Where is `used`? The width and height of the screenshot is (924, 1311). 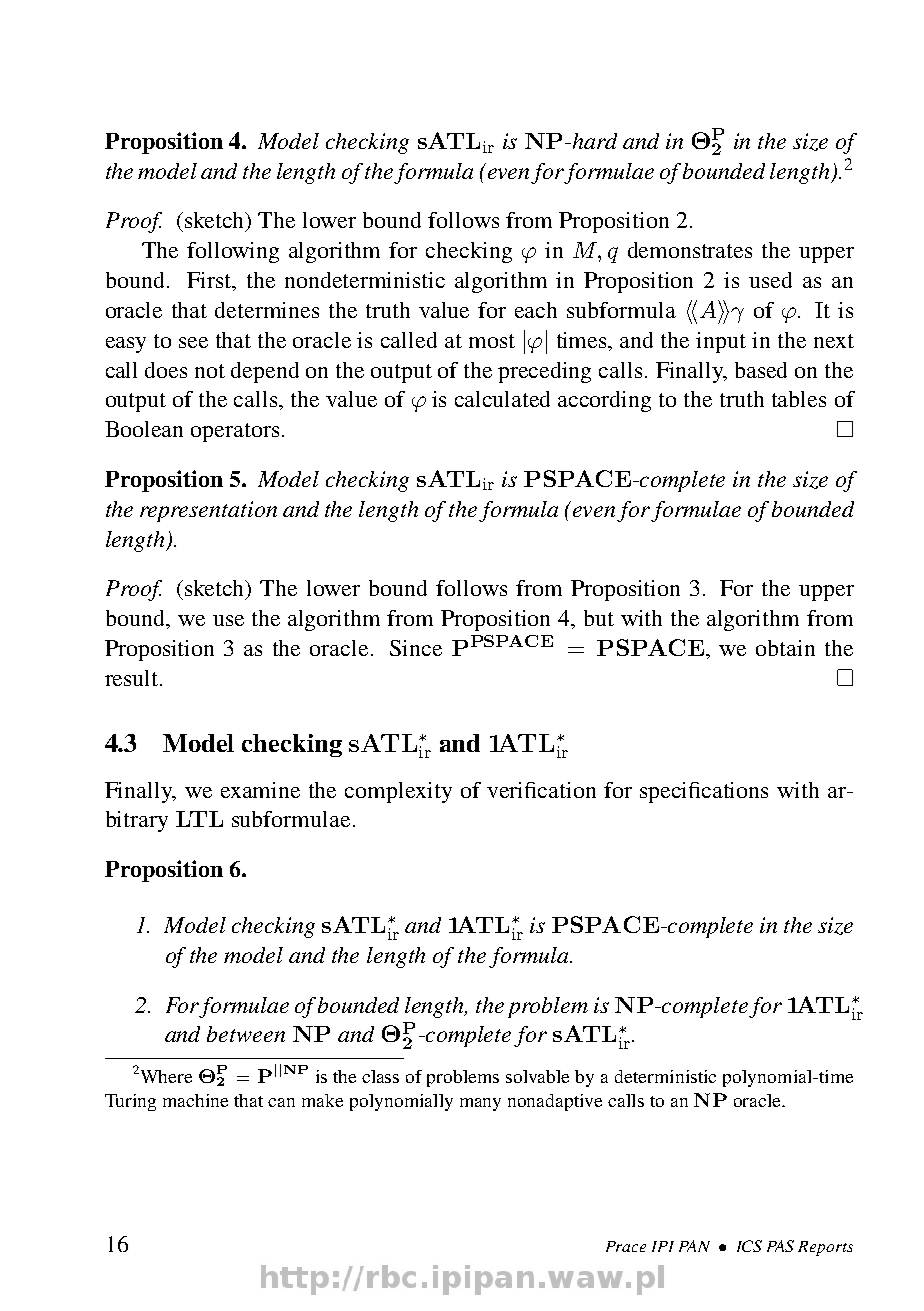 used is located at coordinates (770, 280).
